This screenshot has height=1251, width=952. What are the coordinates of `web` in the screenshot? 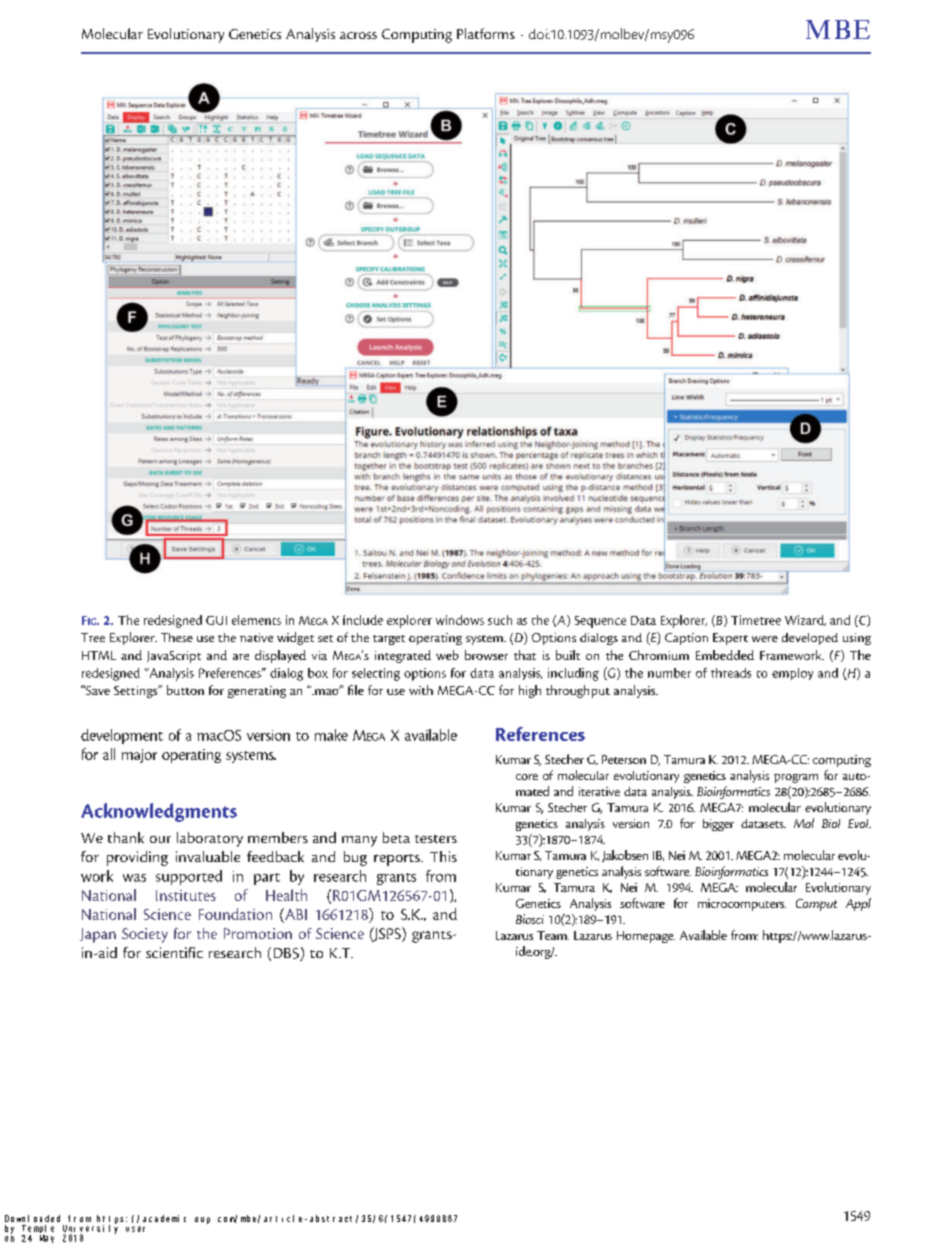 It's located at (447, 655).
